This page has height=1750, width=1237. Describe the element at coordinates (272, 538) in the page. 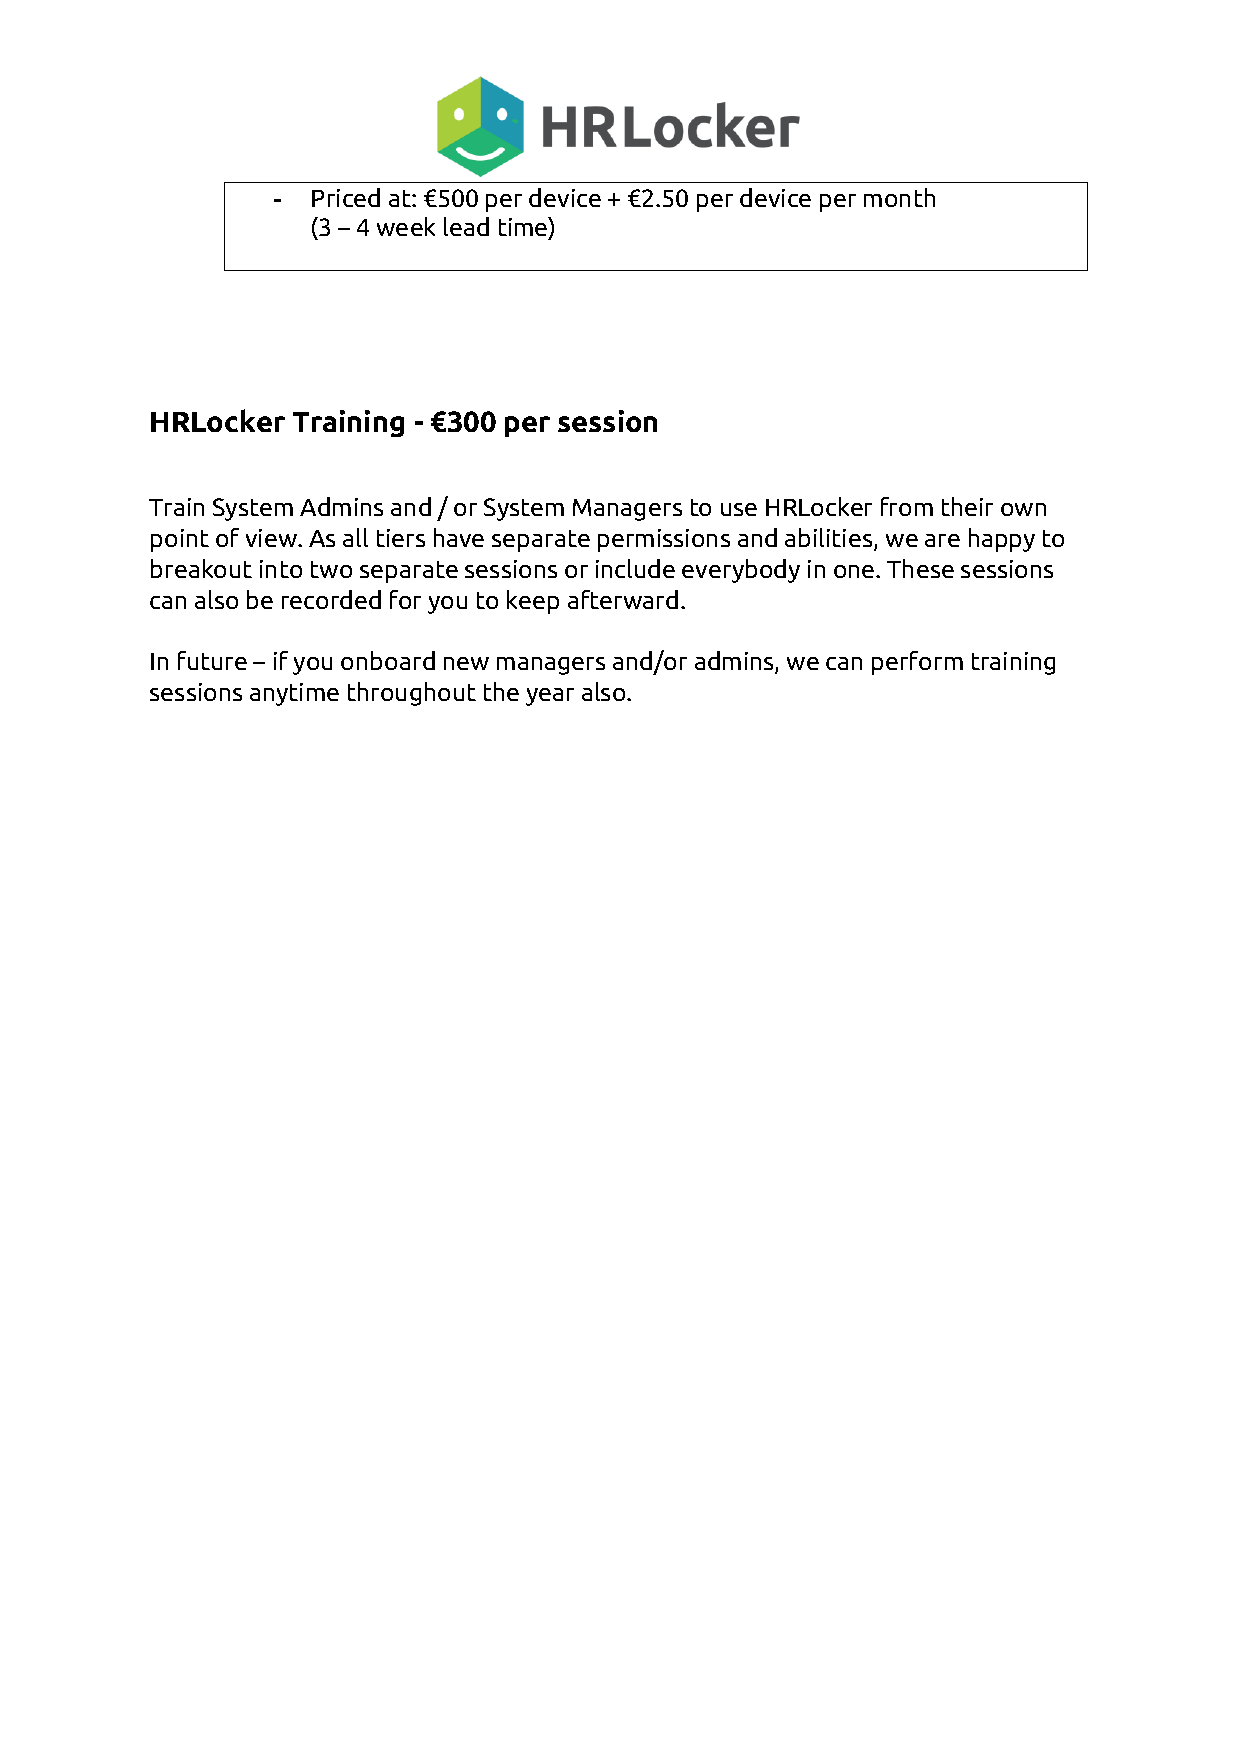

I see `view` at that location.
